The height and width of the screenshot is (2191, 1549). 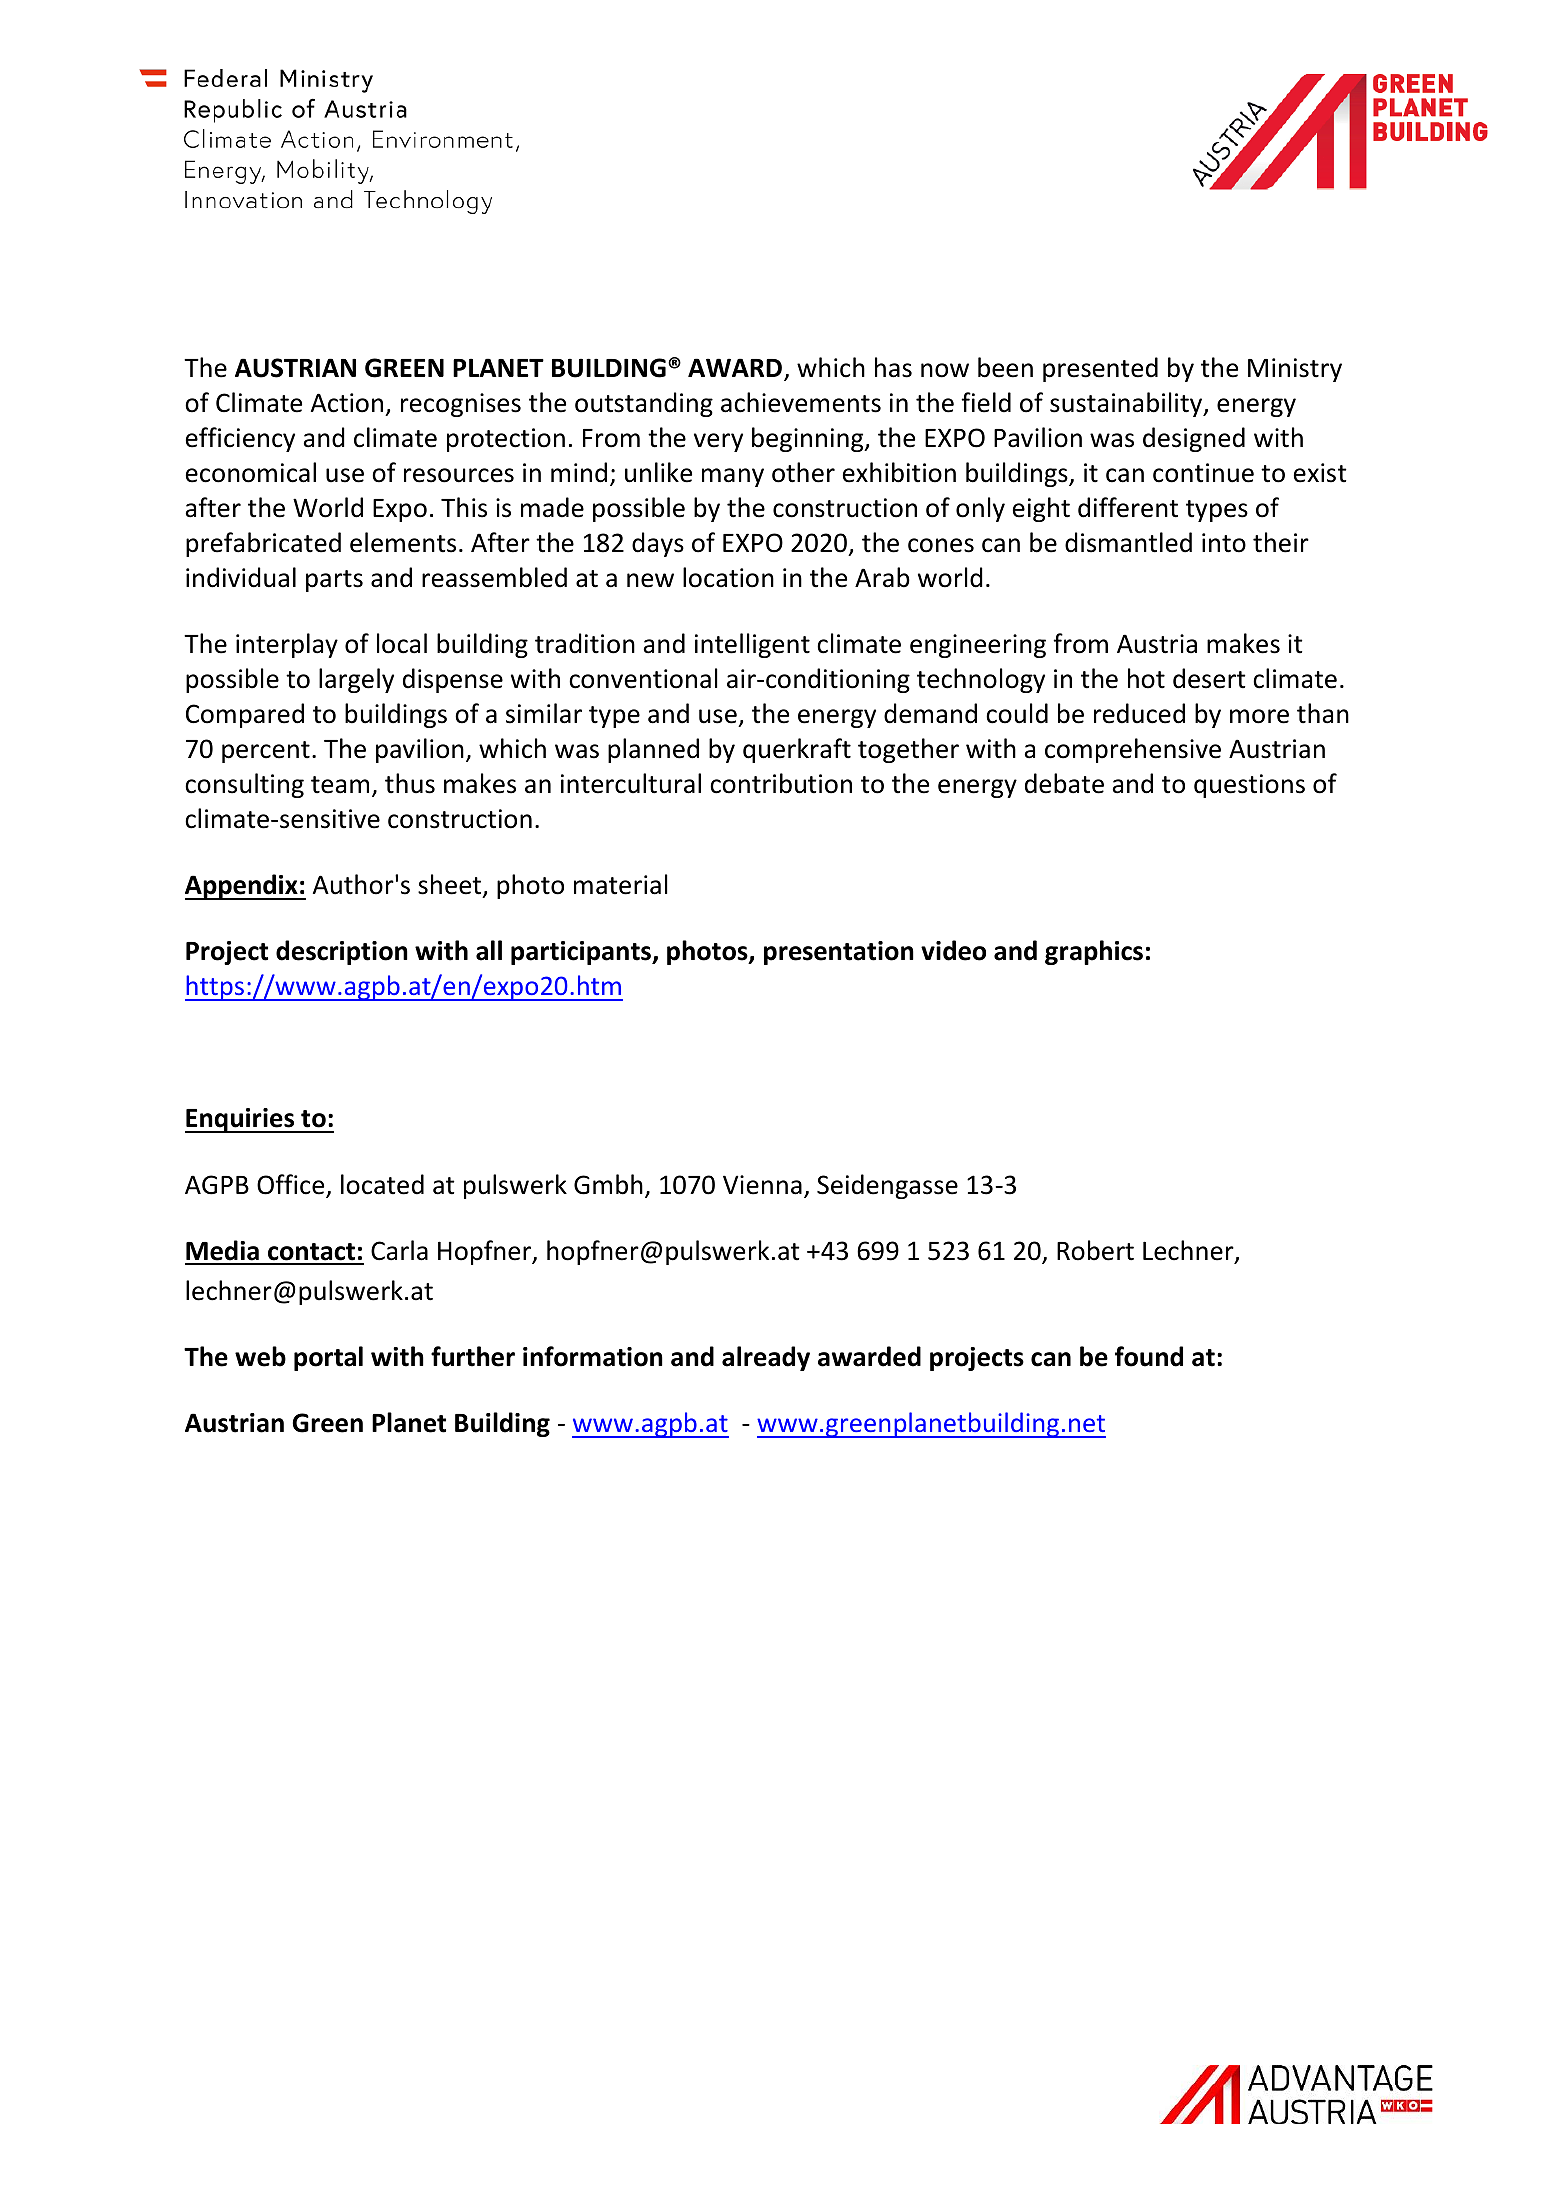 What do you see at coordinates (801, 402) in the screenshot?
I see `achievements` at bounding box center [801, 402].
